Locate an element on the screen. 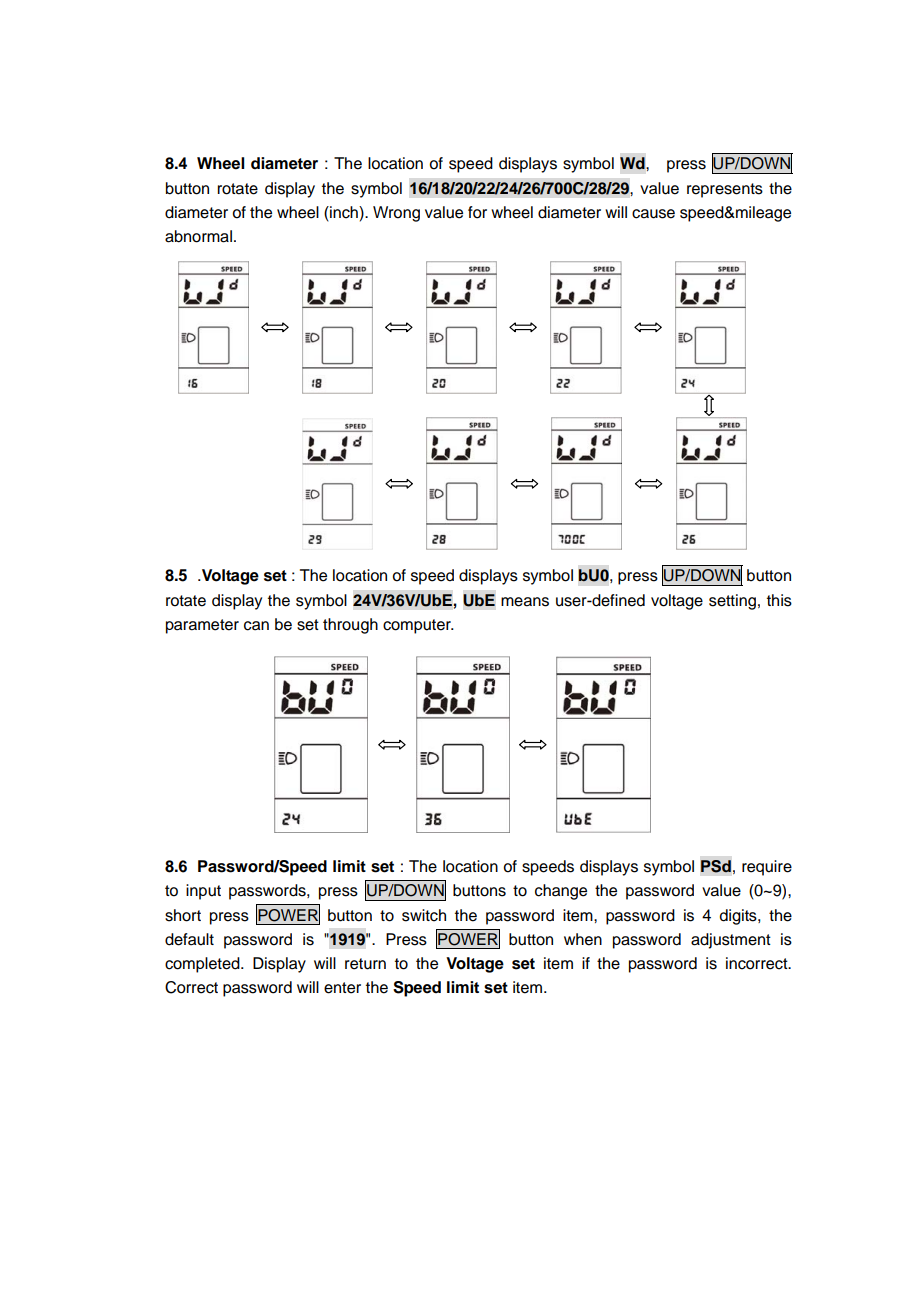 This screenshot has height=1308, width=924. for is located at coordinates (477, 212).
